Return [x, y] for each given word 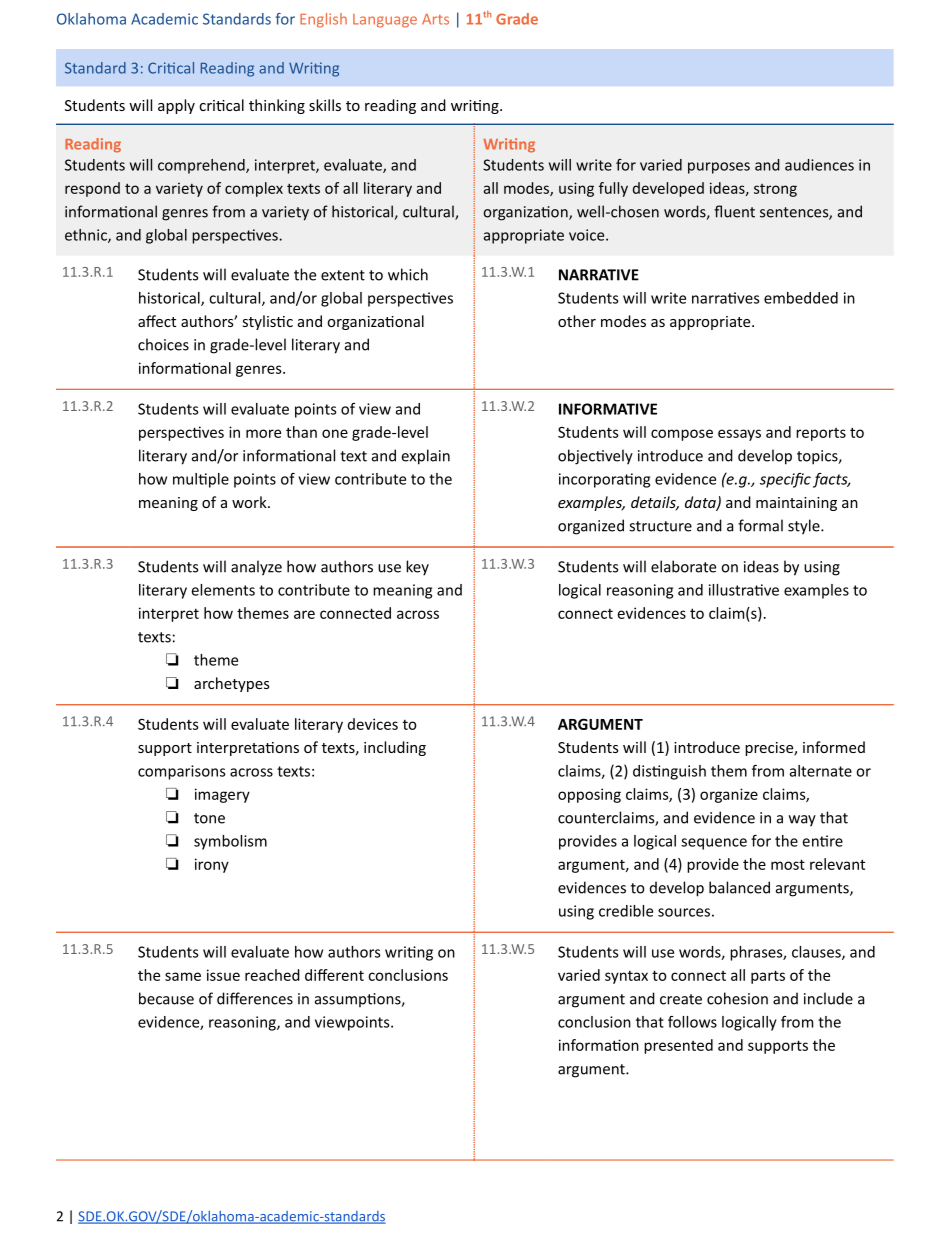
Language [385, 21]
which [408, 274]
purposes [719, 168]
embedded [801, 298]
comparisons [181, 772]
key [417, 568]
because [166, 998]
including [395, 748]
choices [163, 344]
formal [760, 525]
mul [186, 479]
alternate [821, 771]
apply [176, 106]
